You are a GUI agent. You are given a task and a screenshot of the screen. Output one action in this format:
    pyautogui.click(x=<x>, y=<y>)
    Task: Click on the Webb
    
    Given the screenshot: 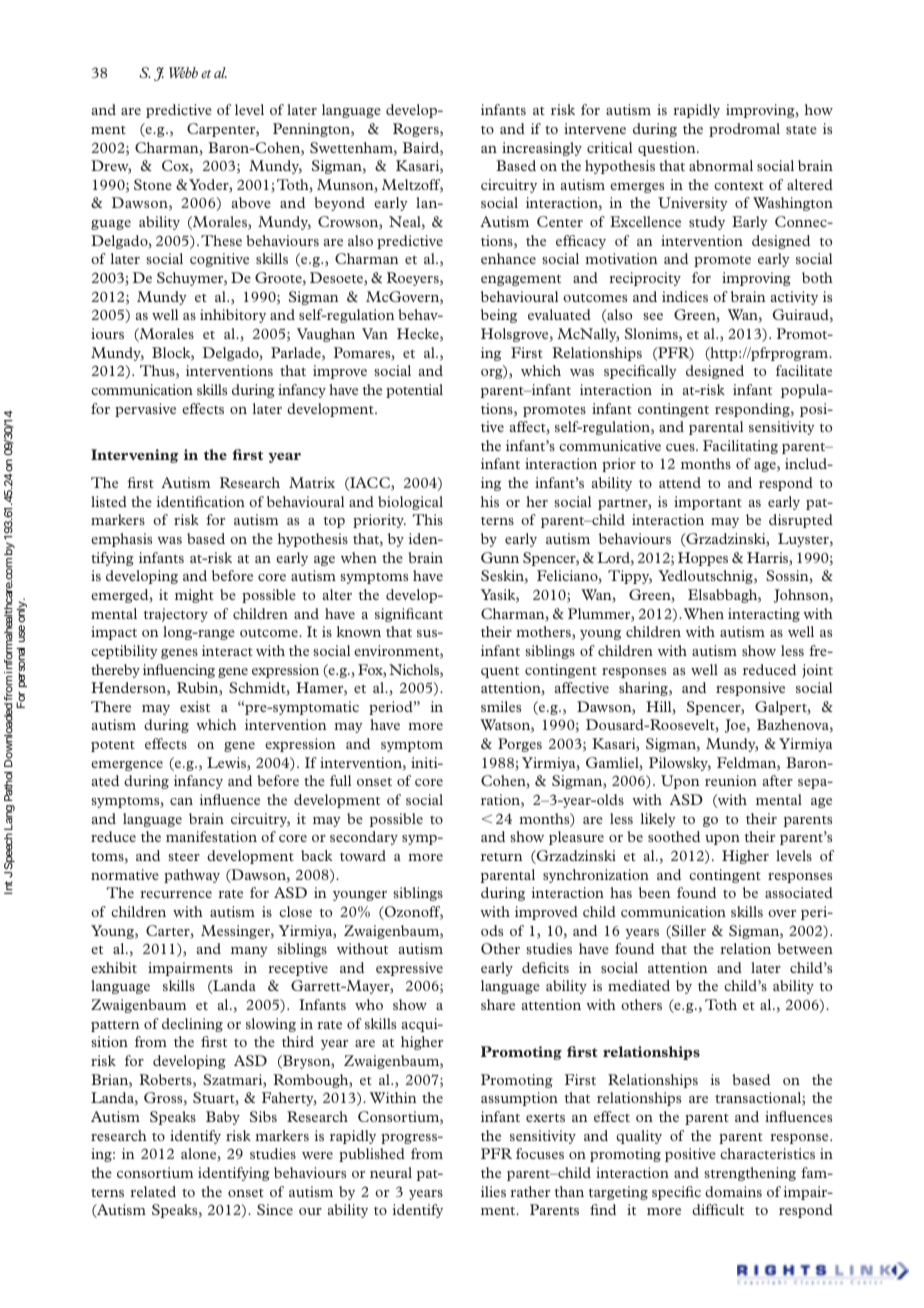 What is the action you would take?
    pyautogui.click(x=183, y=72)
